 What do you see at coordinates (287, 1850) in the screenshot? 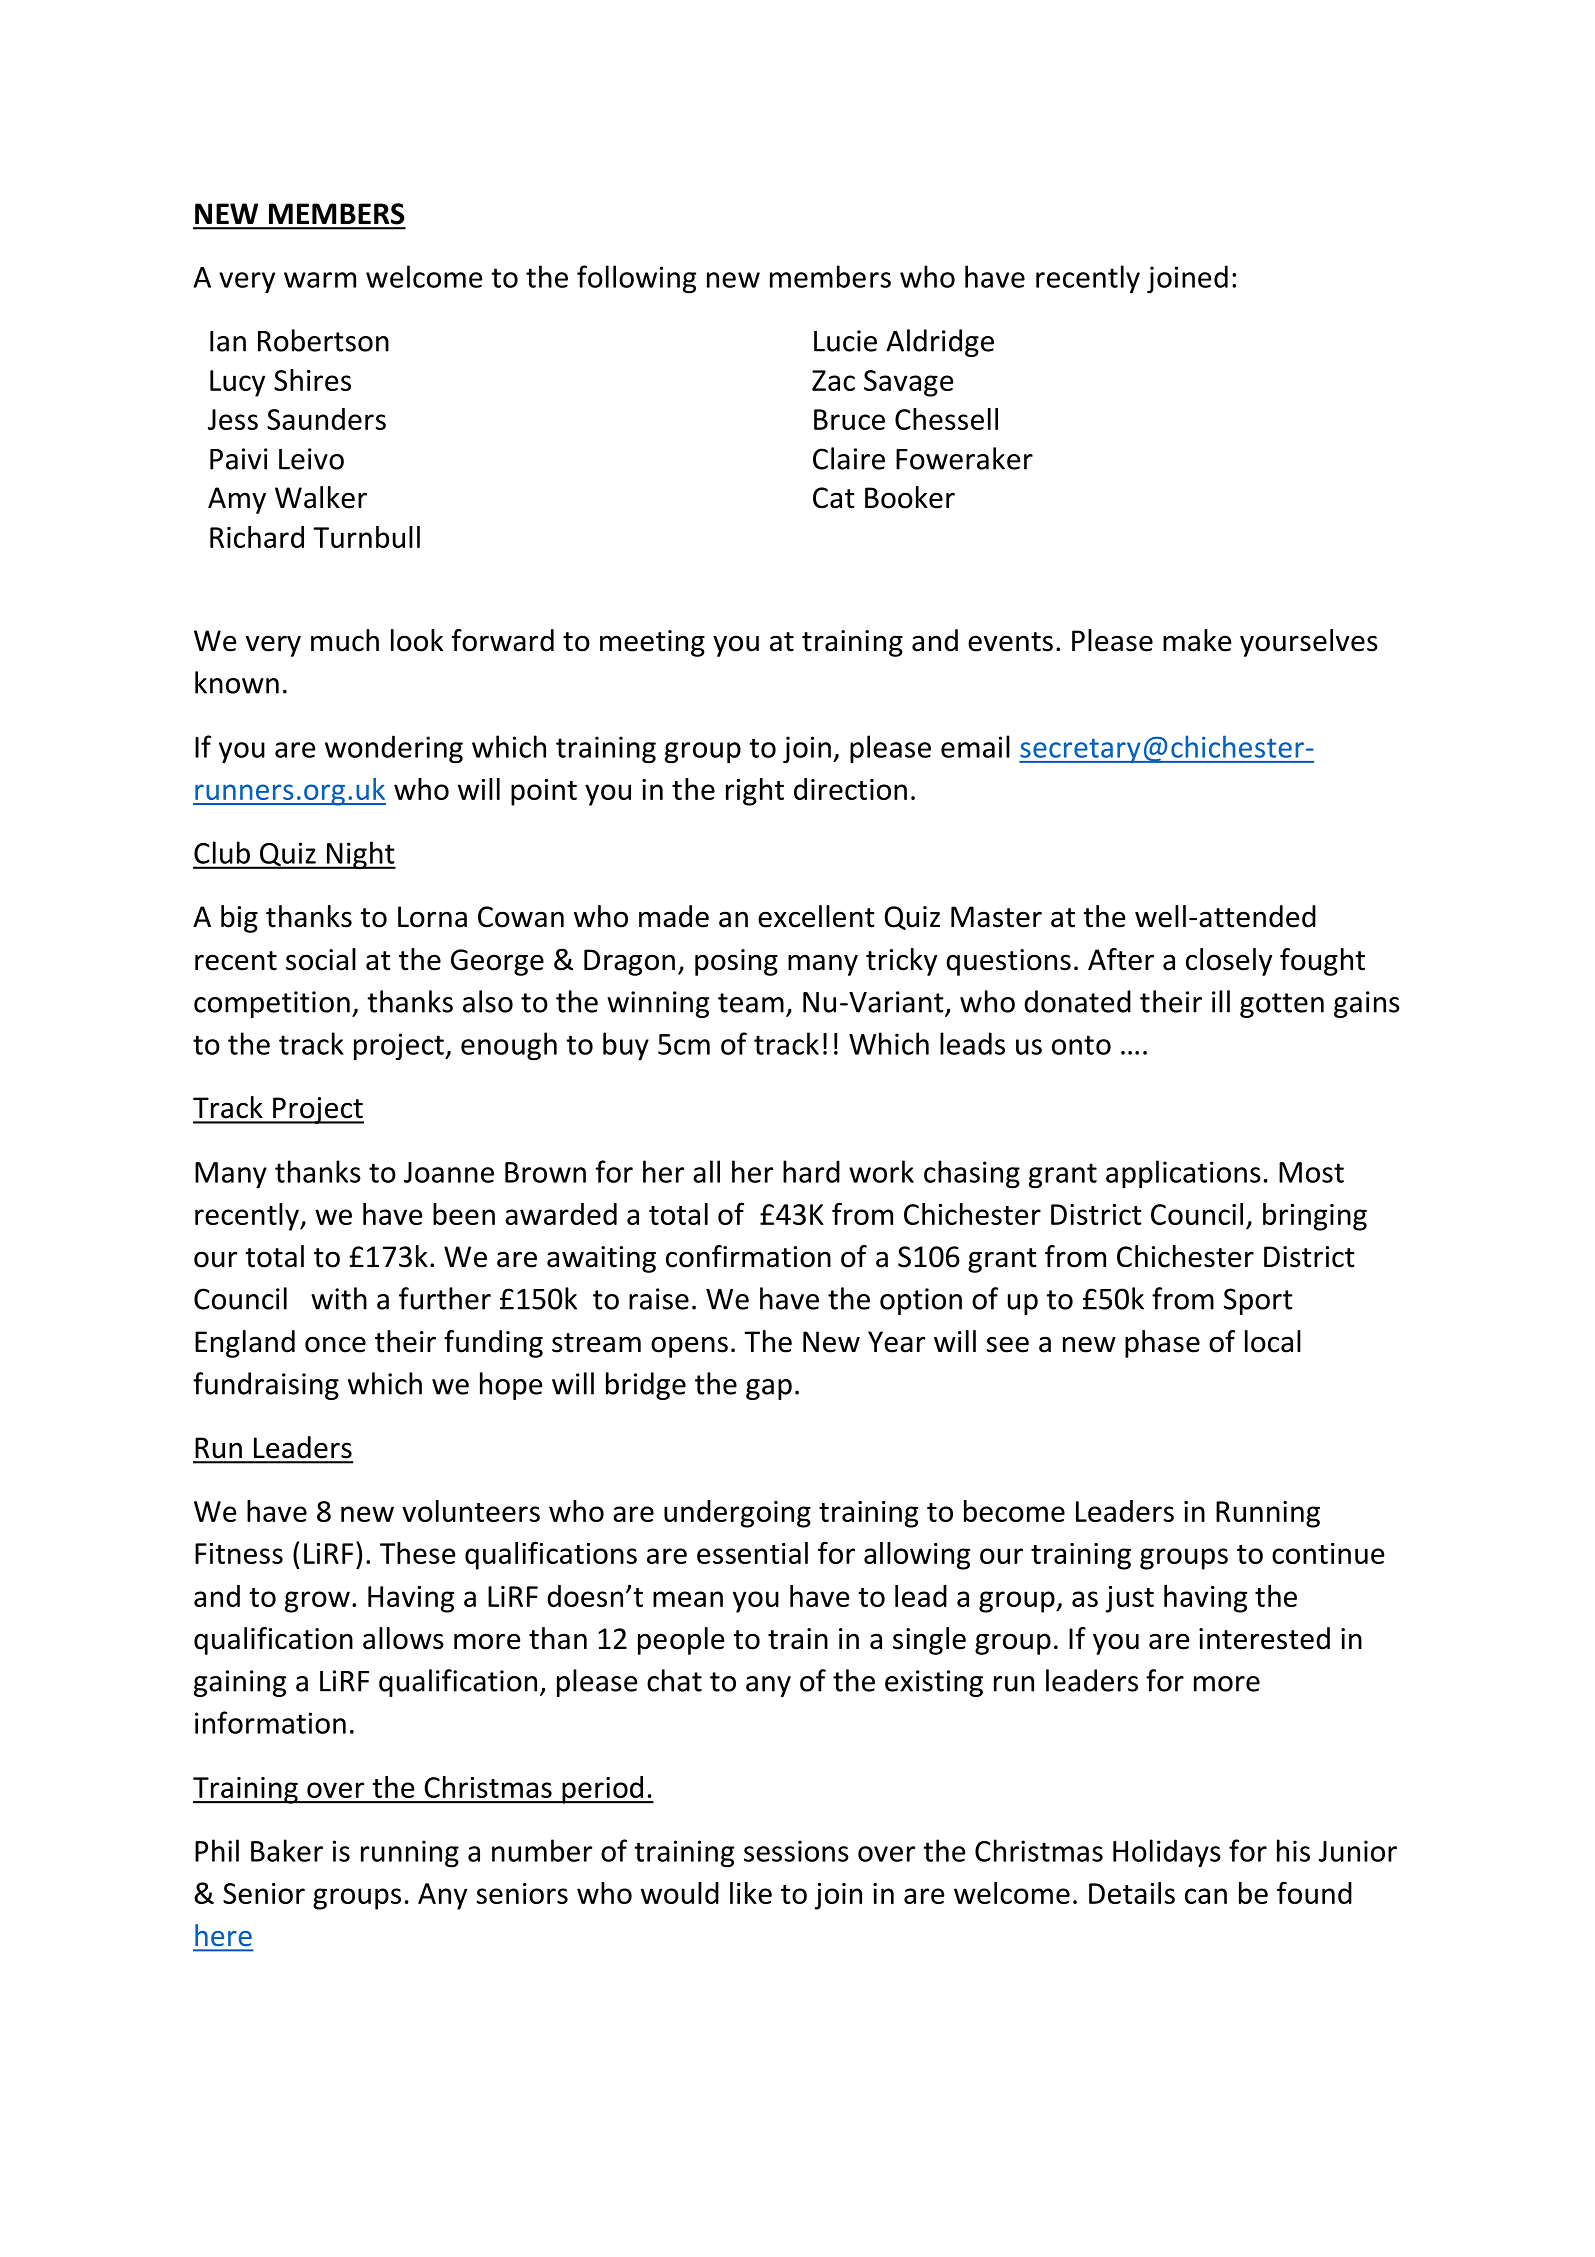
I see `Baker` at bounding box center [287, 1850].
